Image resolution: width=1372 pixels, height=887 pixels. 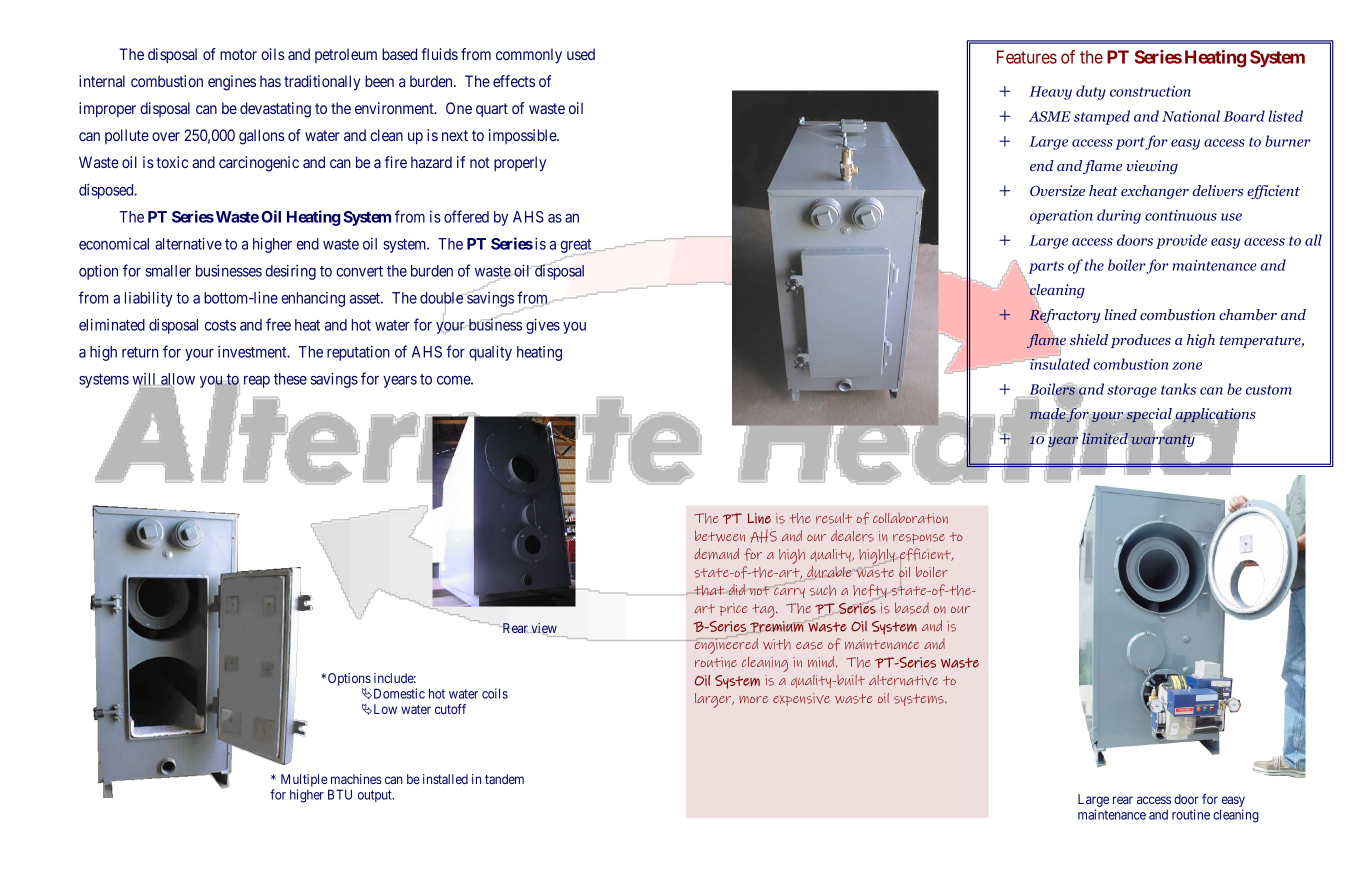 I want to click on used, so click(x=581, y=54).
